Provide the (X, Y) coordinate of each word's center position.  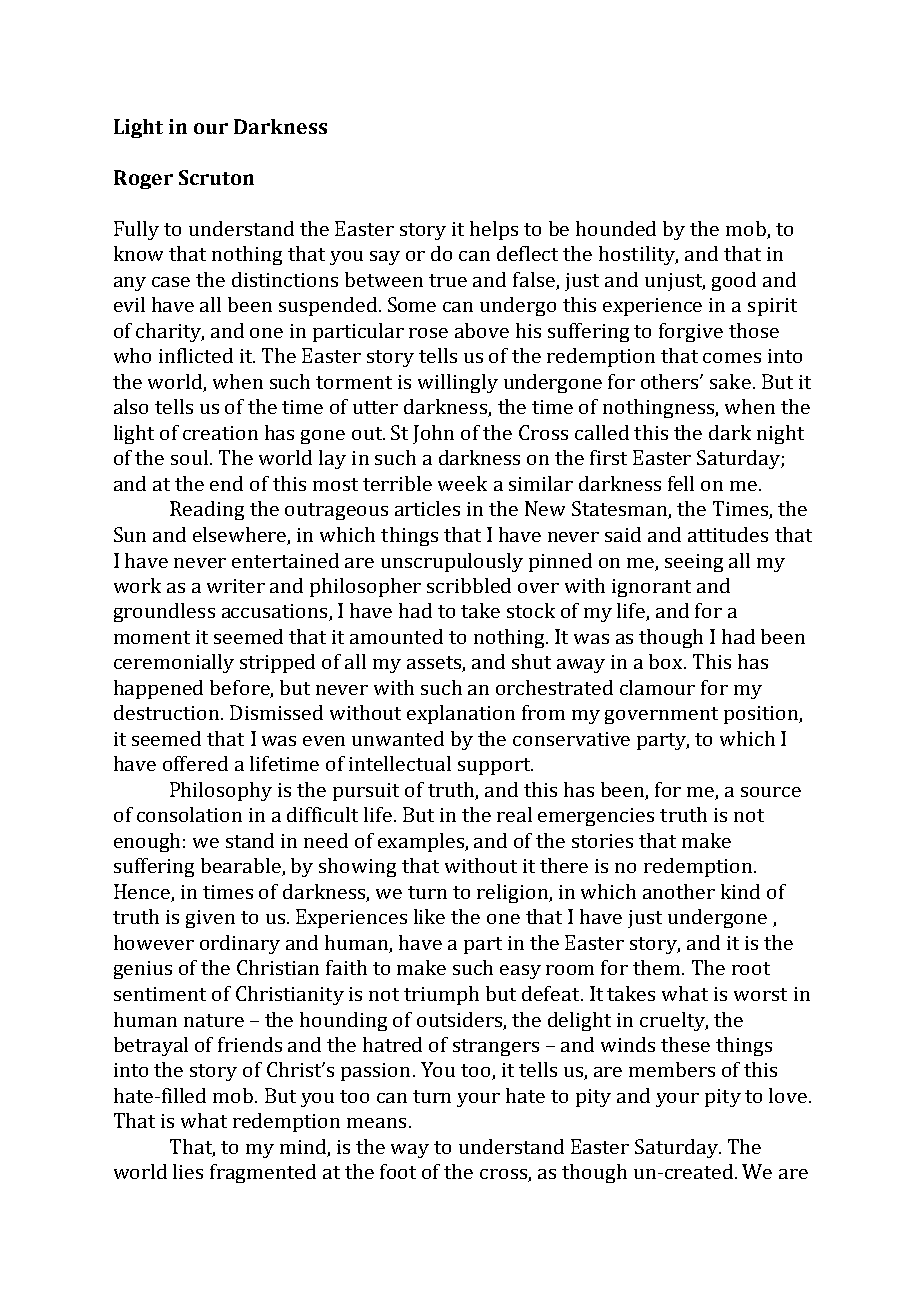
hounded (616, 228)
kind (740, 891)
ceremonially (174, 663)
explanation (461, 714)
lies (188, 1171)
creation (220, 433)
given (210, 919)
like (429, 916)
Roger (143, 179)
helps (494, 230)
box (667, 661)
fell (681, 483)
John (433, 434)
